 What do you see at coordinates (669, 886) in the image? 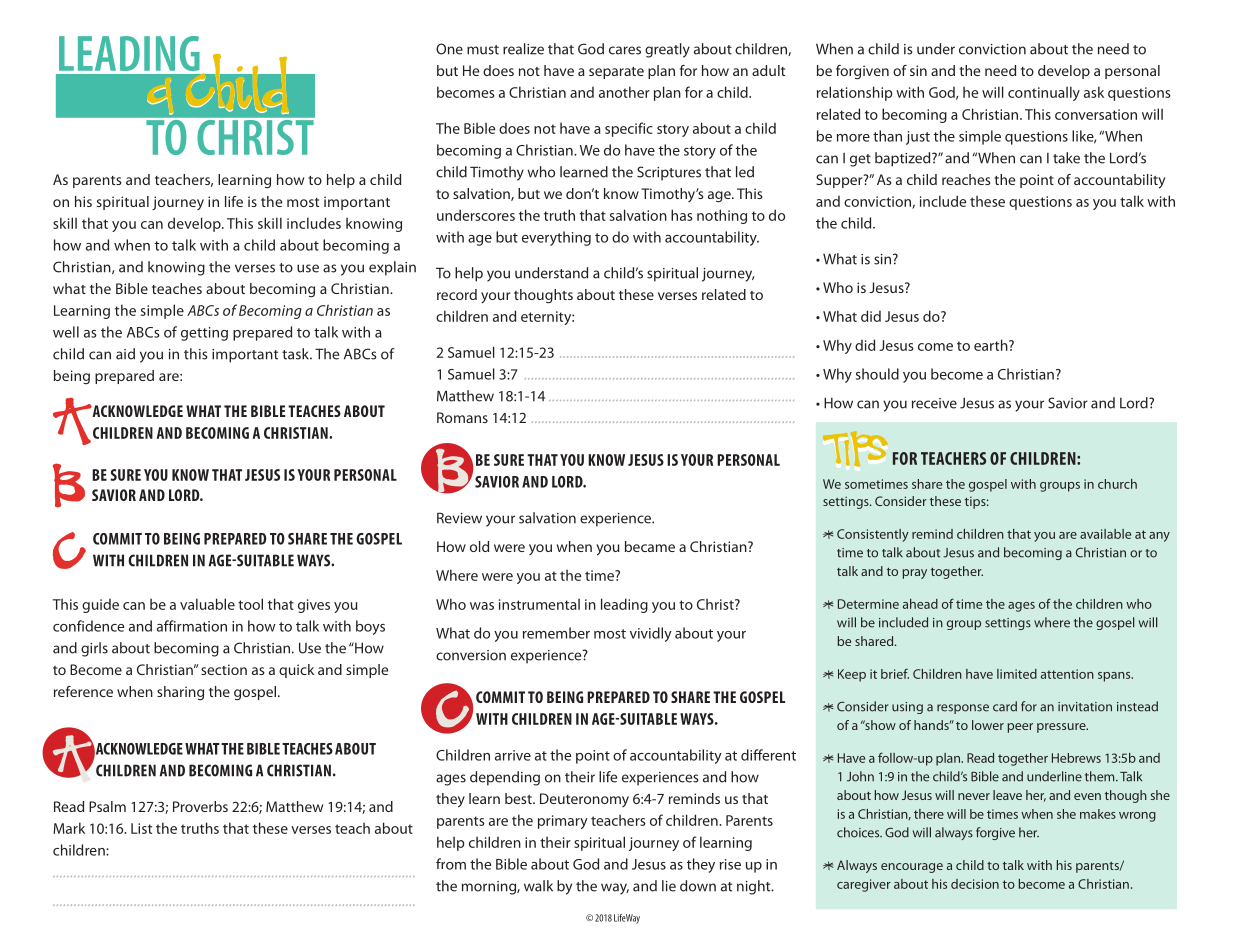
I see `lie` at bounding box center [669, 886].
